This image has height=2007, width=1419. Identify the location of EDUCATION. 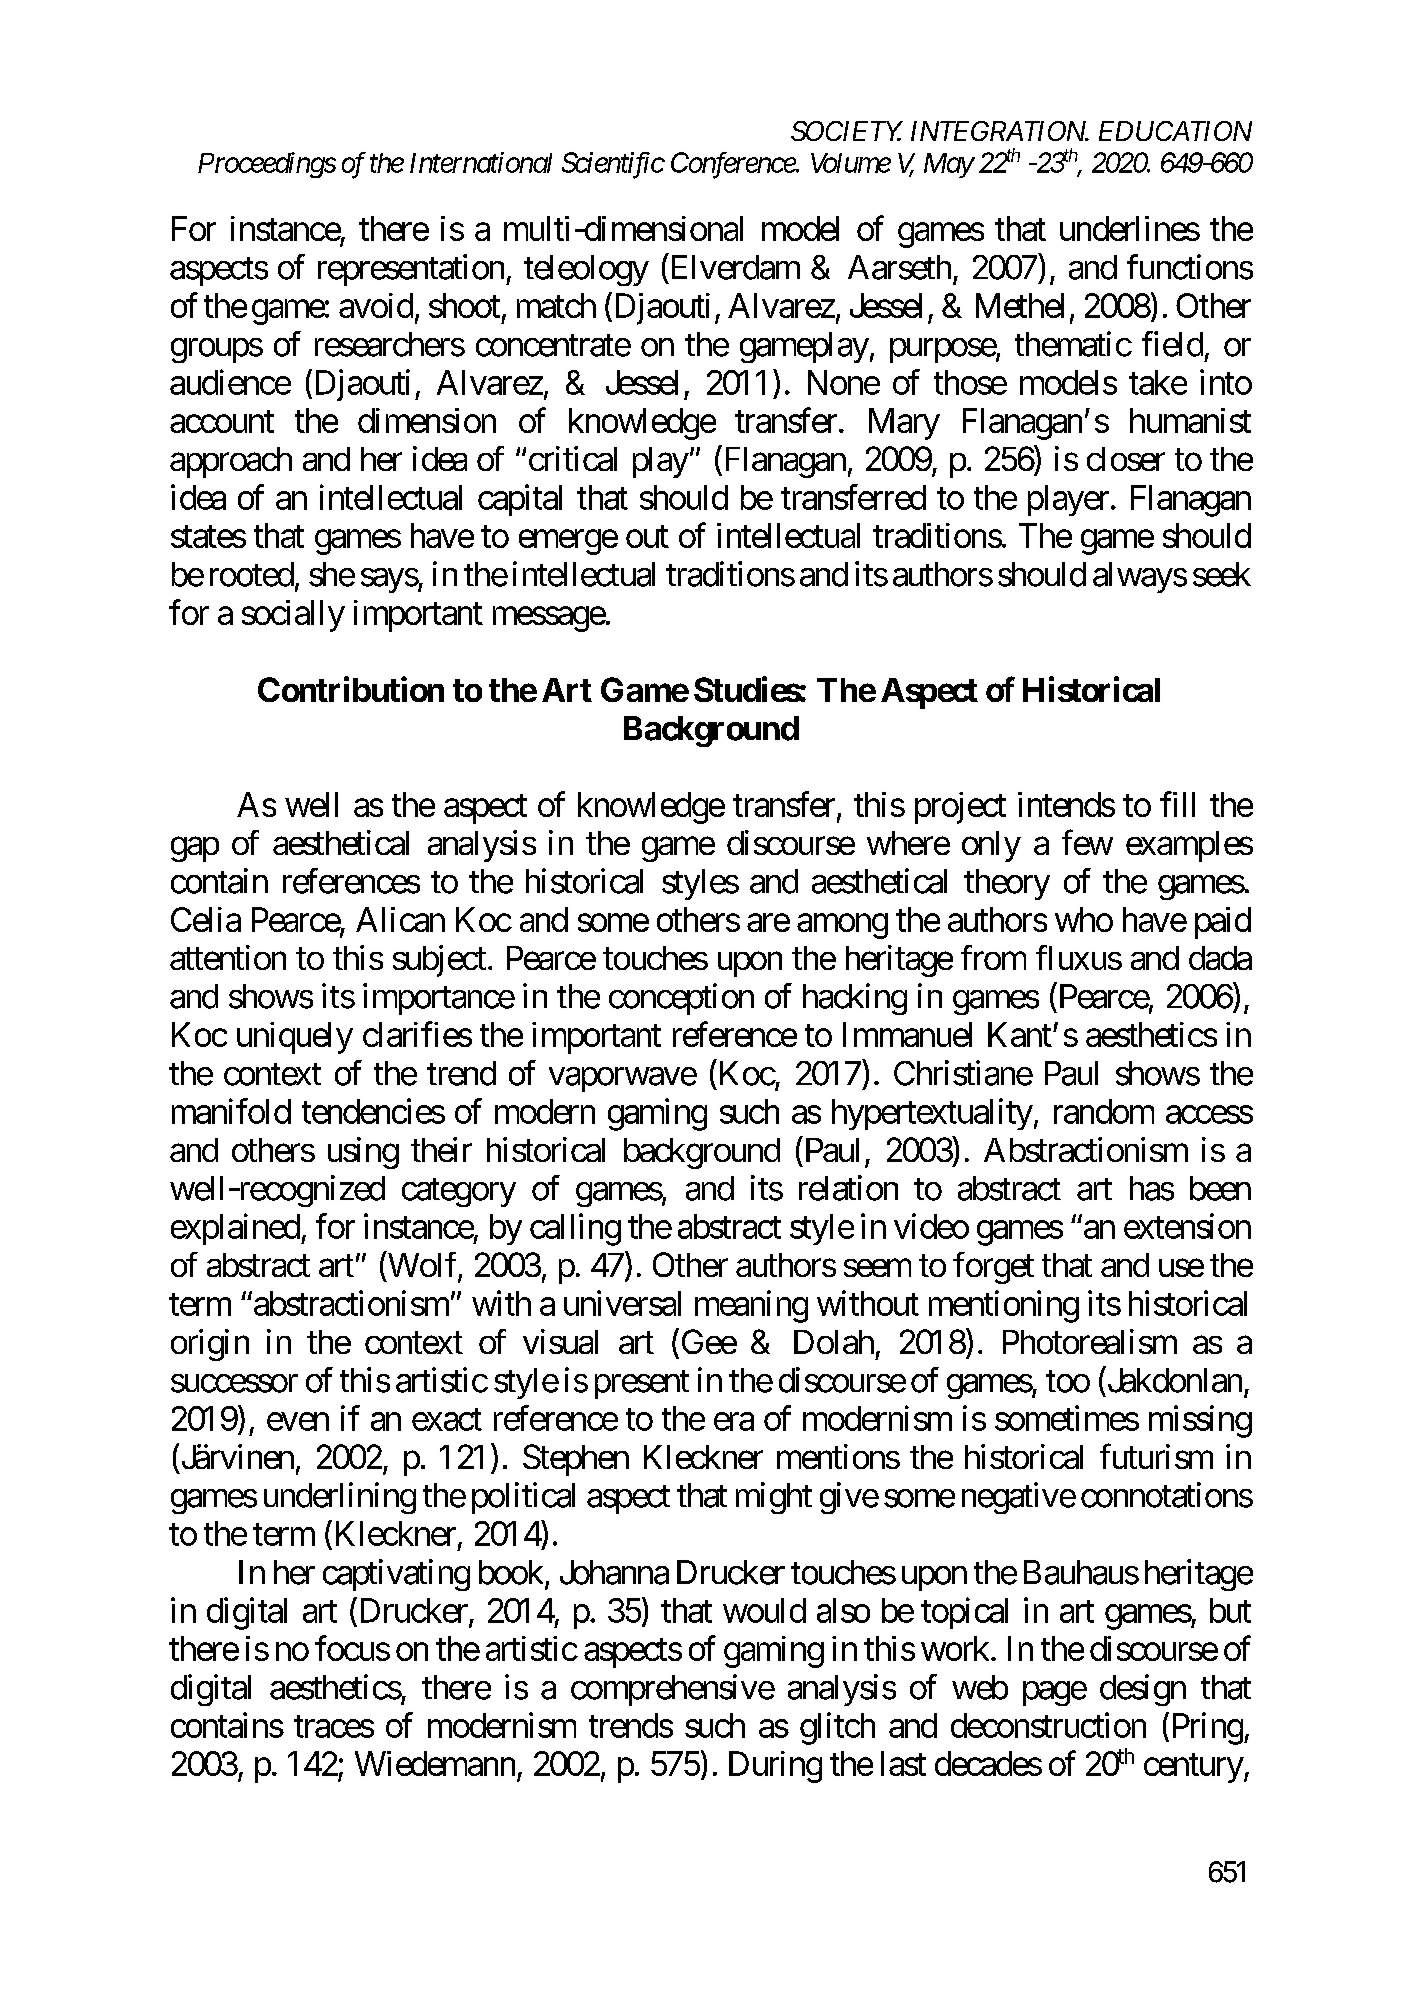
(1175, 131).
